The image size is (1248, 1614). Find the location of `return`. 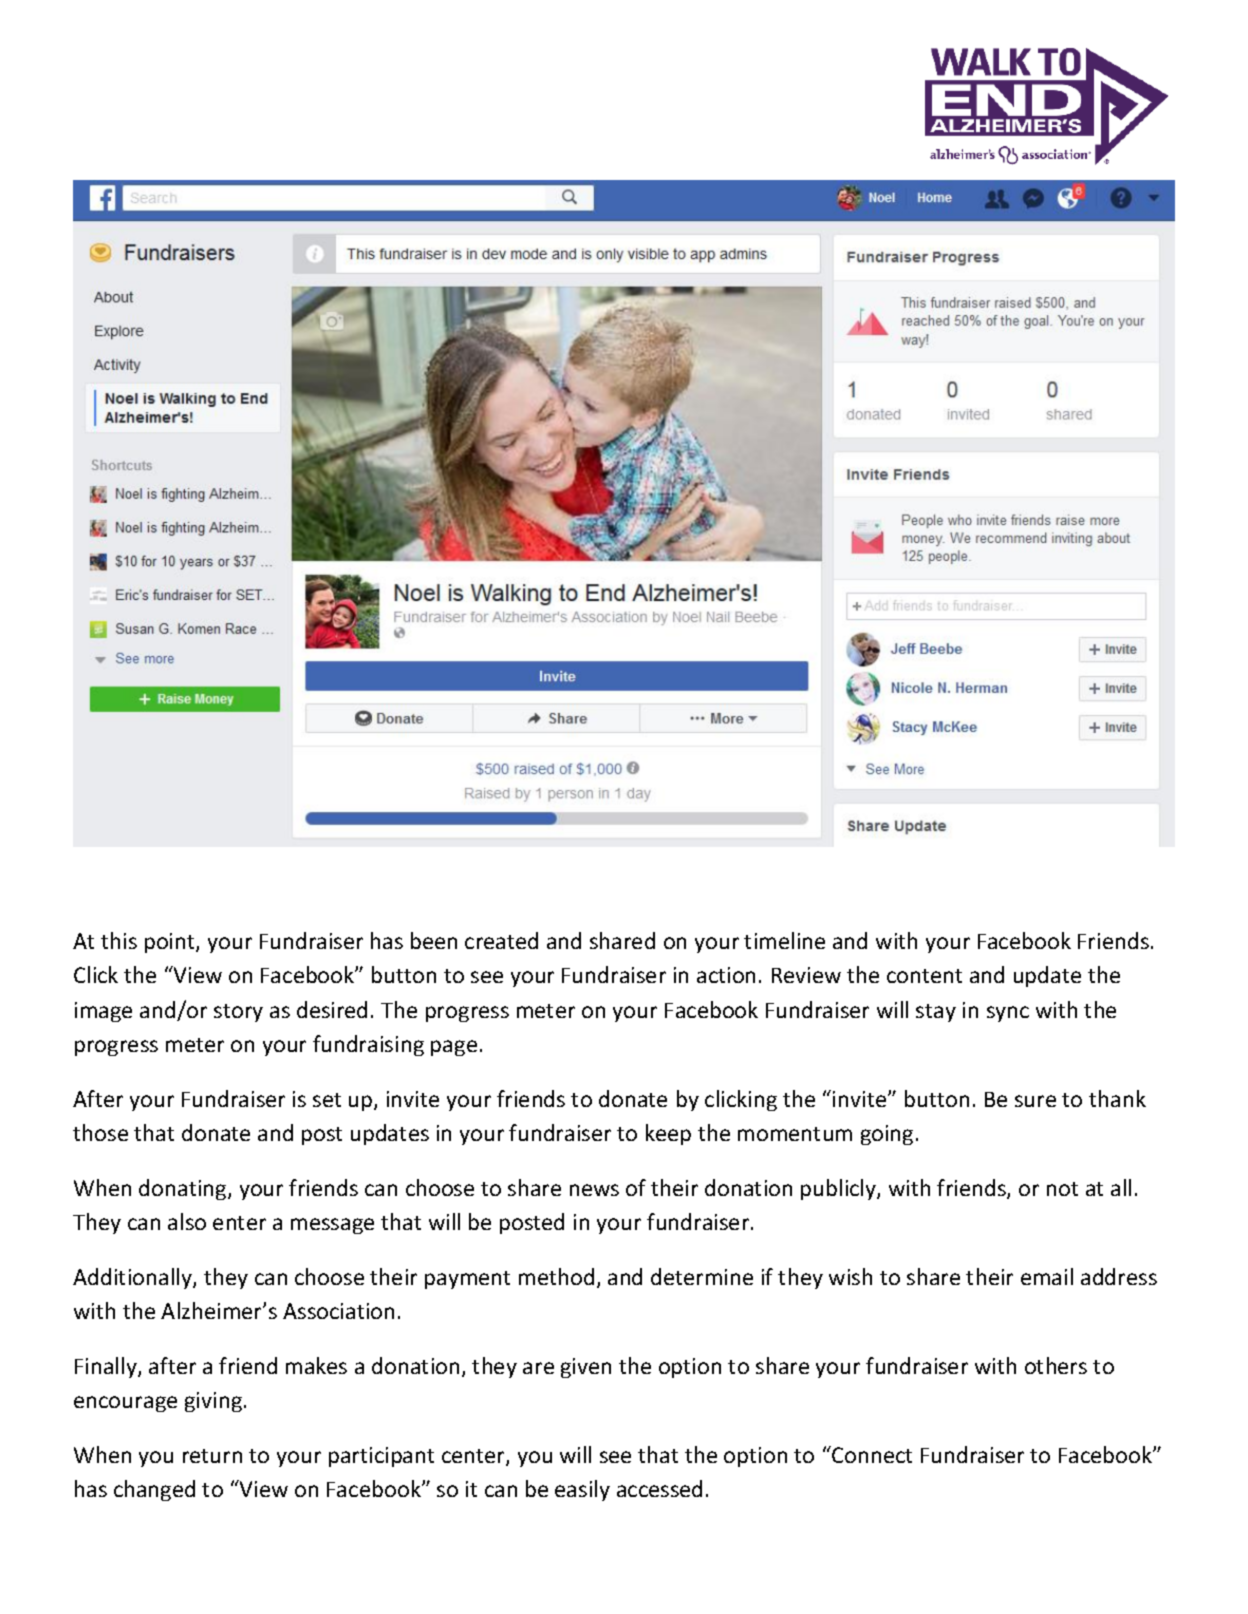

return is located at coordinates (212, 1456).
